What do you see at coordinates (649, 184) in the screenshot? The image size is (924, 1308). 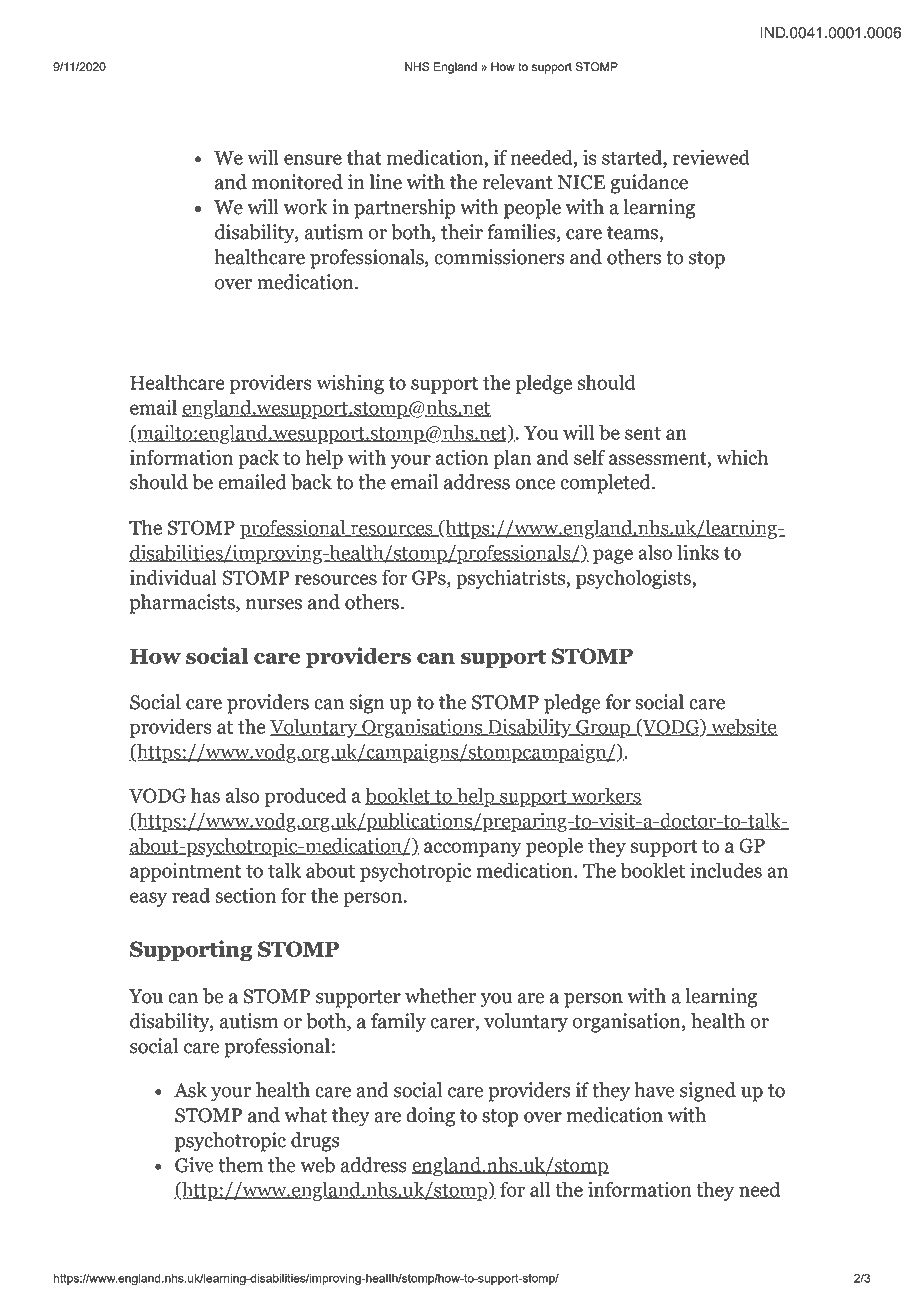 I see `guidance` at bounding box center [649, 184].
